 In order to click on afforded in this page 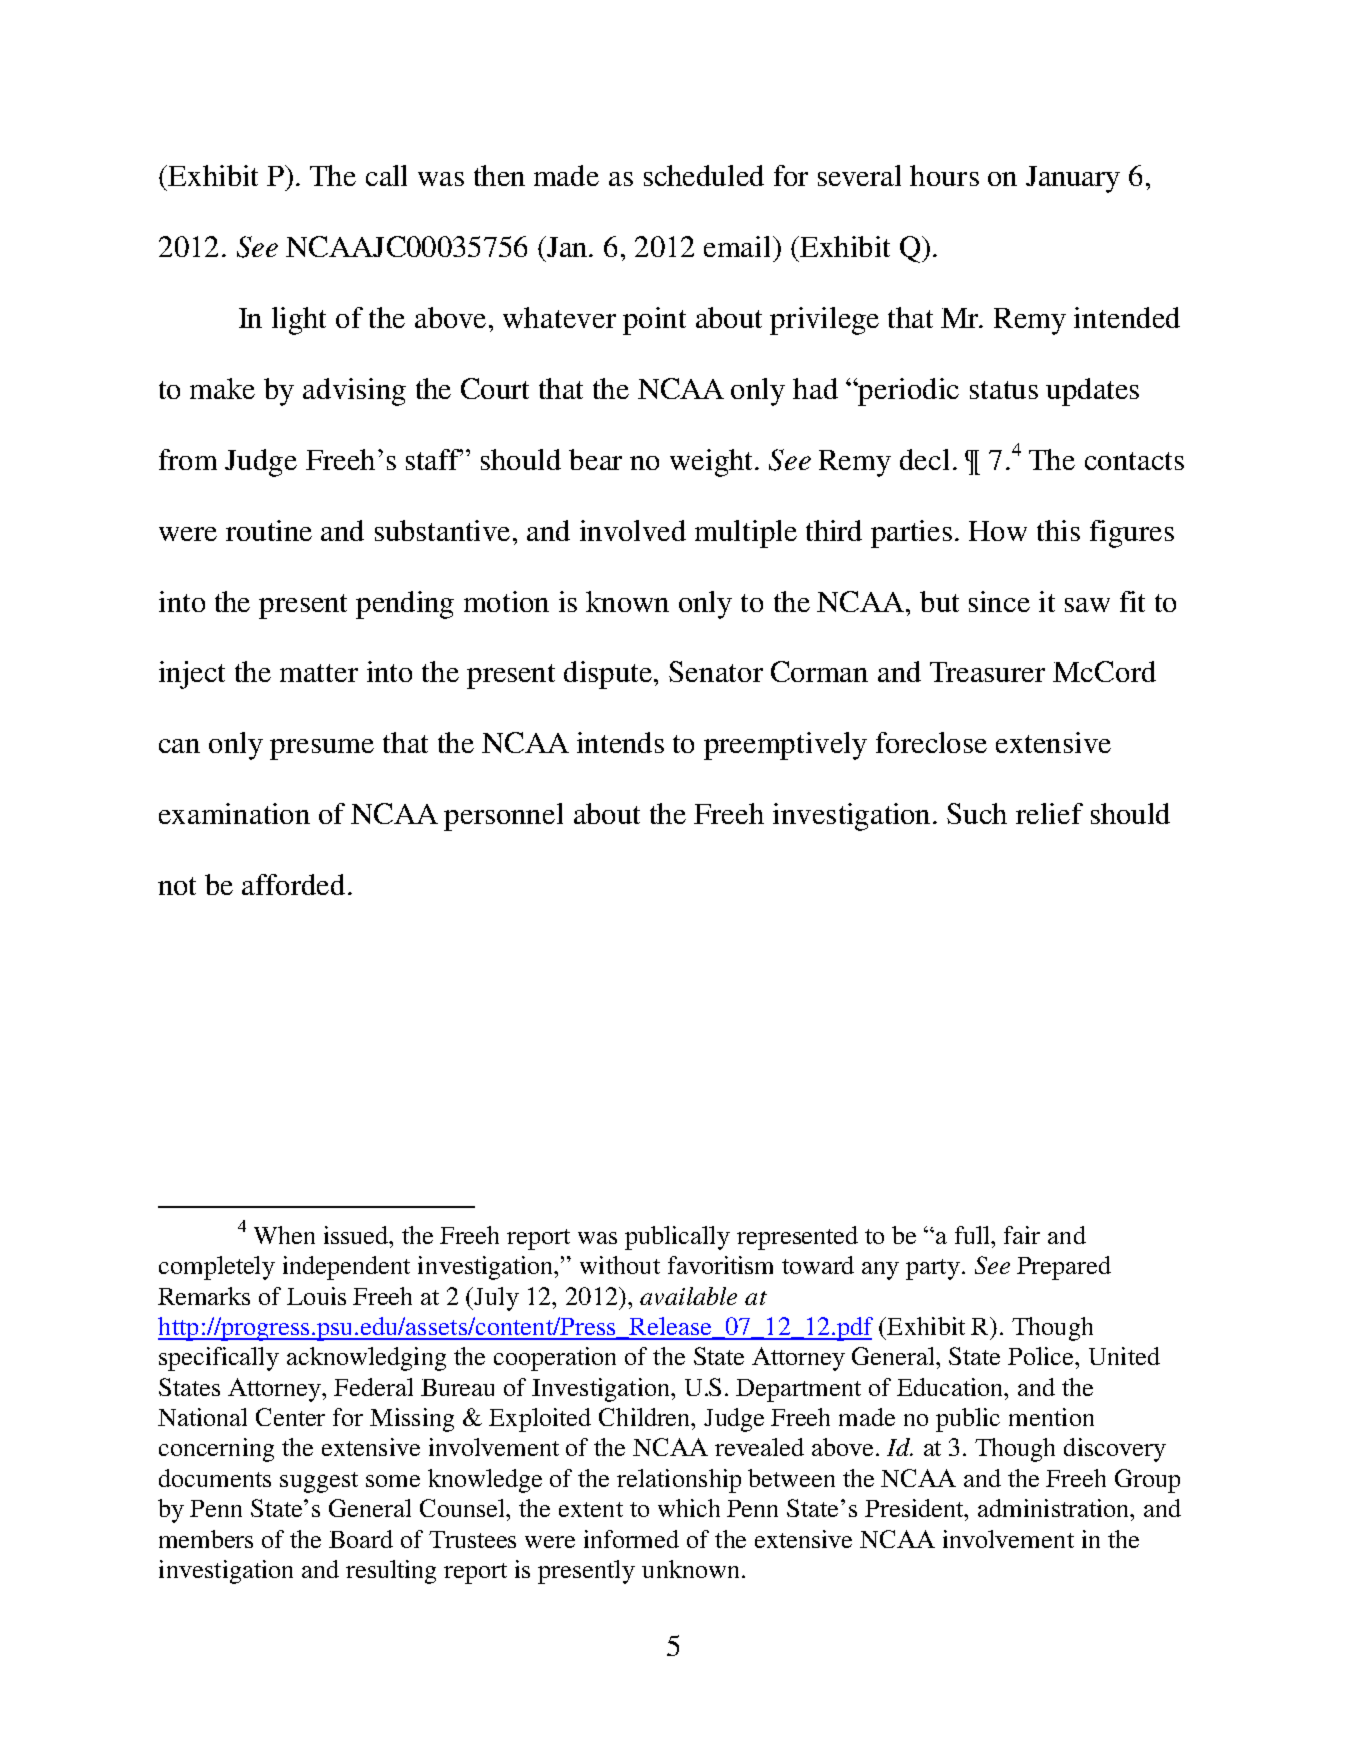, I will do `click(295, 884)`.
